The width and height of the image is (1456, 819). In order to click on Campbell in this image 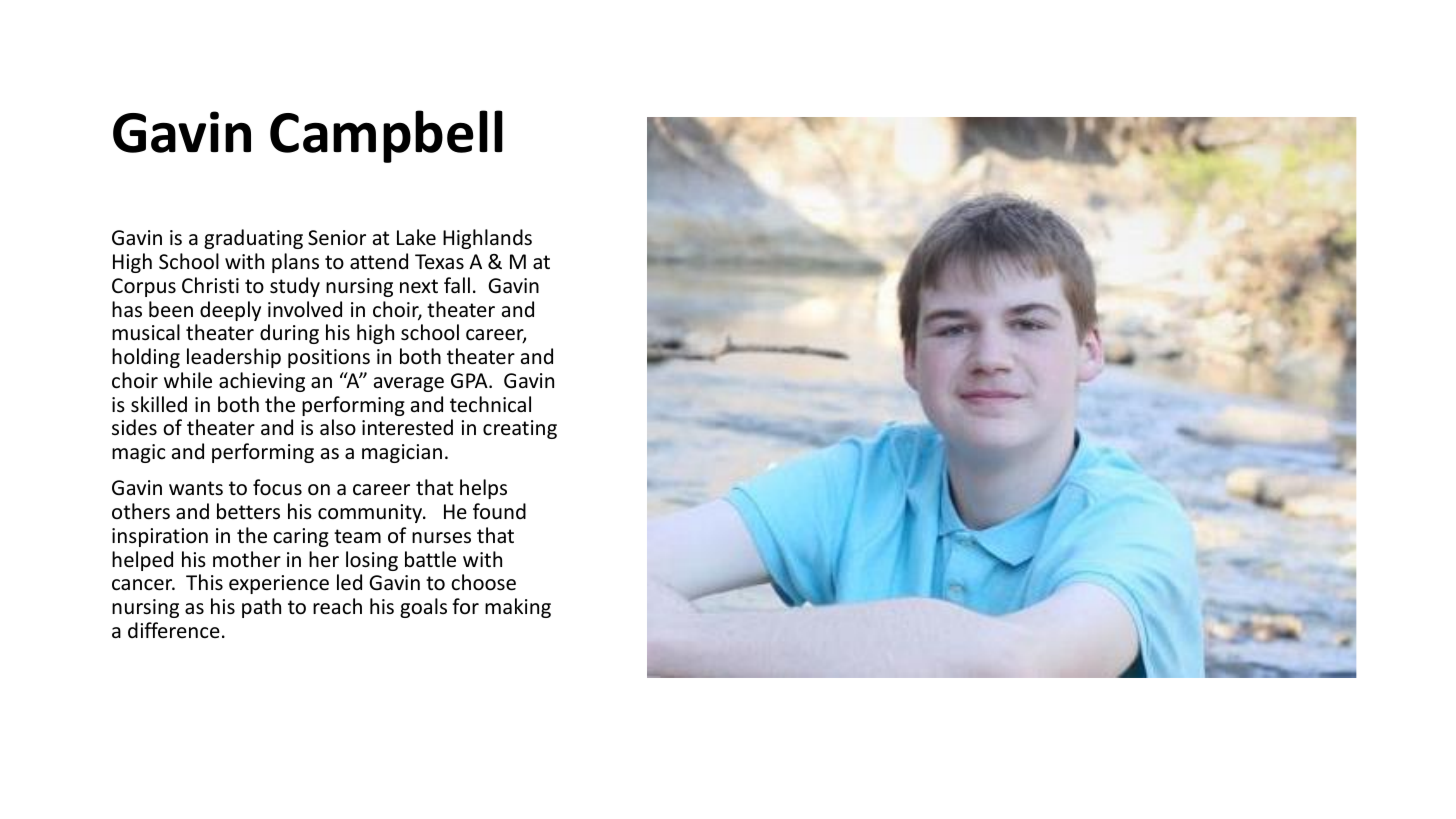, I will do `click(386, 136)`.
